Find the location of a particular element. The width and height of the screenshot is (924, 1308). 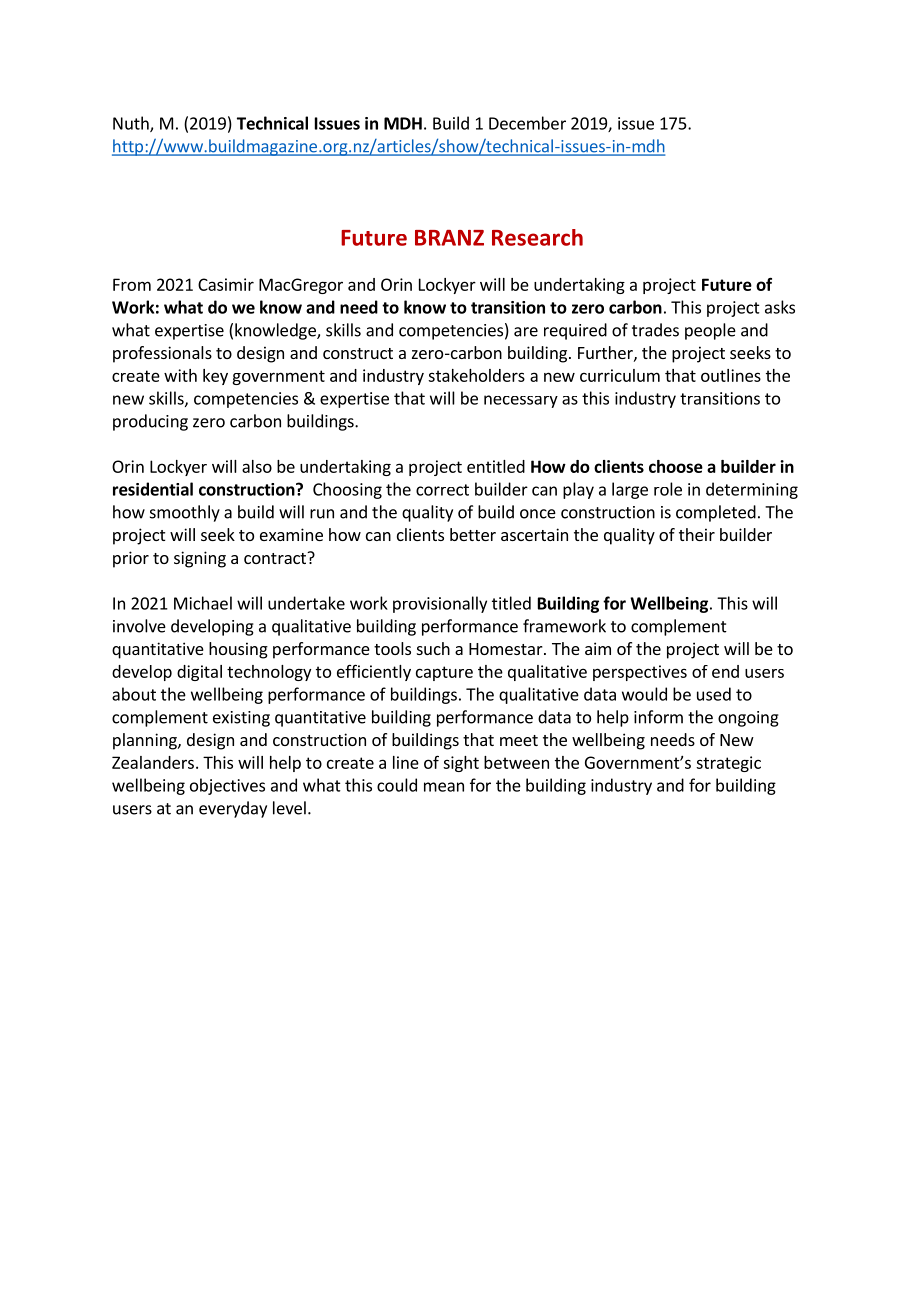

digital is located at coordinates (199, 673).
